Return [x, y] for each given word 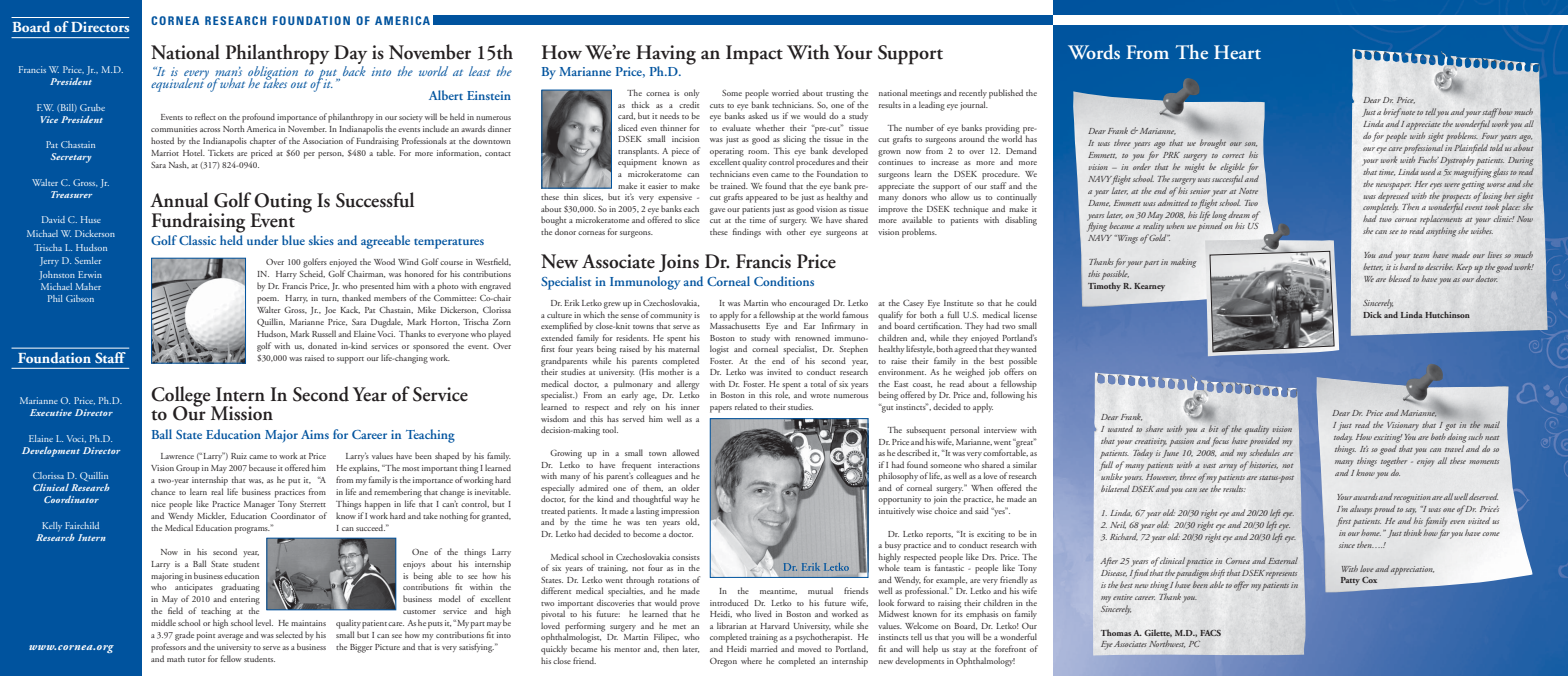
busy [893, 545]
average [230, 637]
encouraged [809, 304]
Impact [754, 55]
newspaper [1393, 186]
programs [252, 530]
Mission [242, 413]
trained [734, 185]
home [1371, 532]
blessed [1400, 278]
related [746, 406]
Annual [179, 200]
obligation [273, 74]
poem [268, 300]
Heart [1237, 52]
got [1450, 427]
